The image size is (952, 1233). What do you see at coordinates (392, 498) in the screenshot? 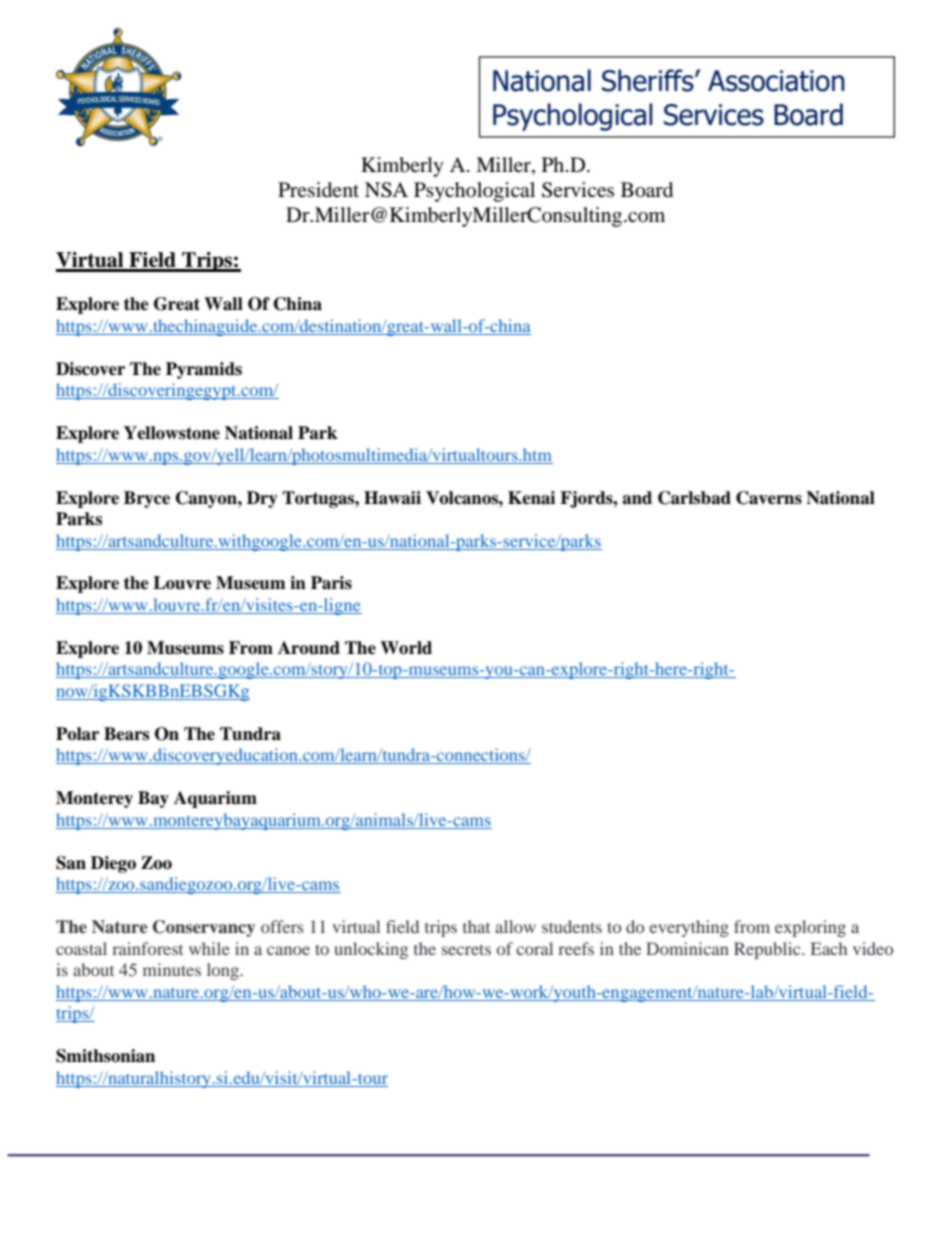
I see `Hawaii` at bounding box center [392, 498].
